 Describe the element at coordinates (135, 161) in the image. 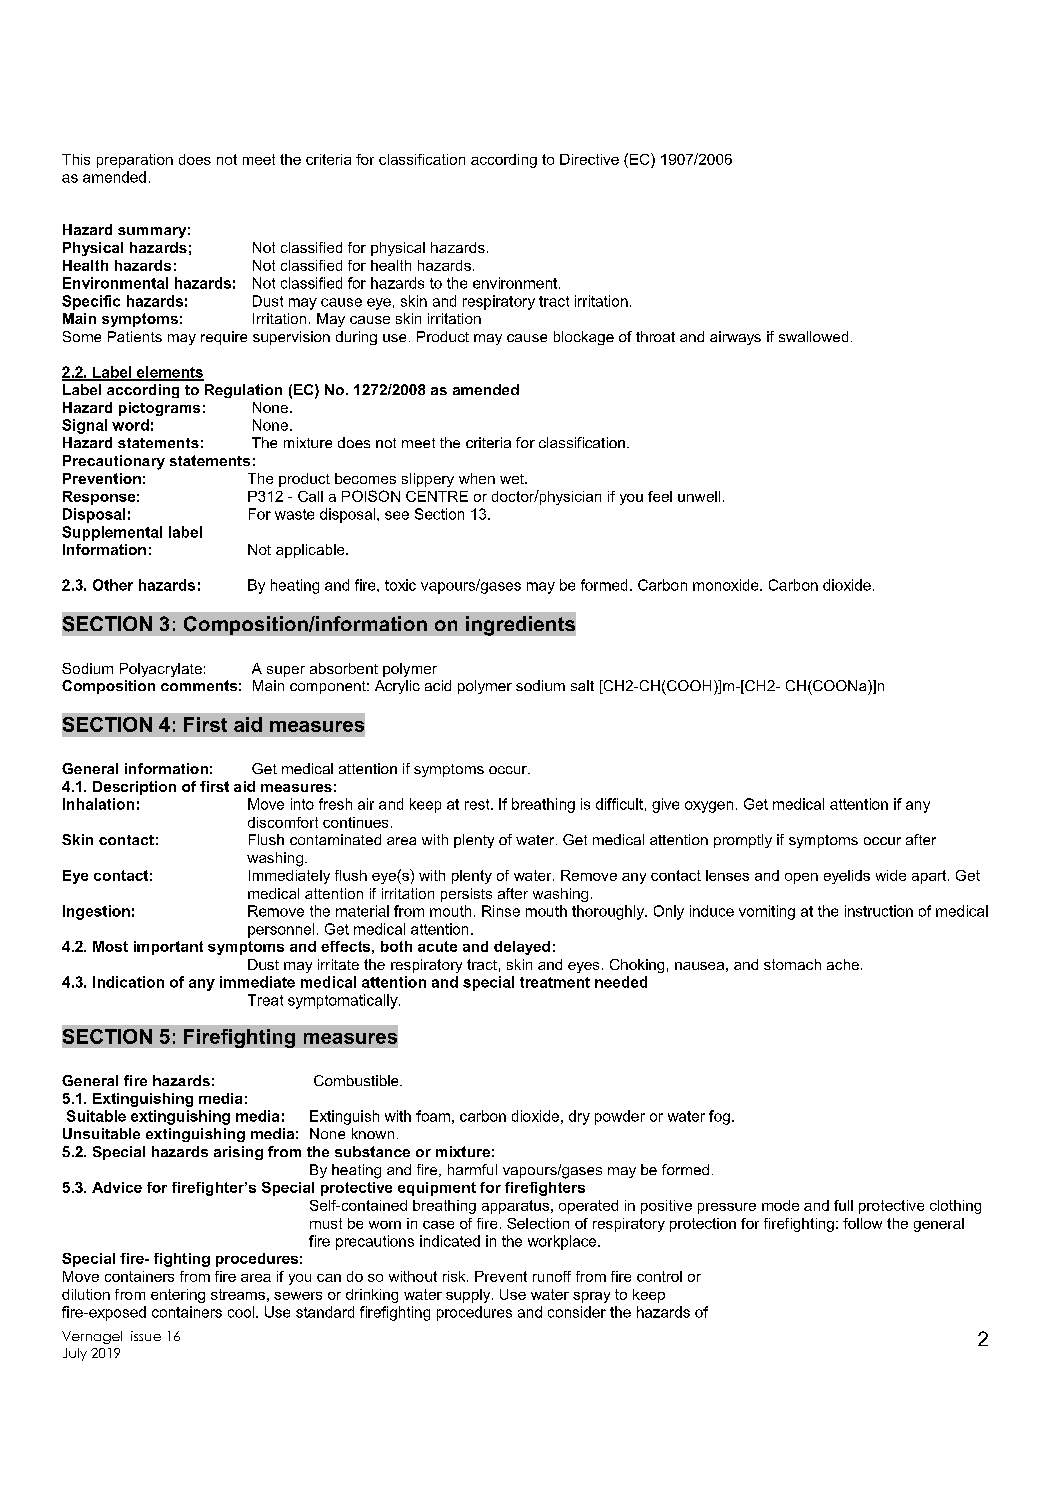

I see `preparation` at that location.
